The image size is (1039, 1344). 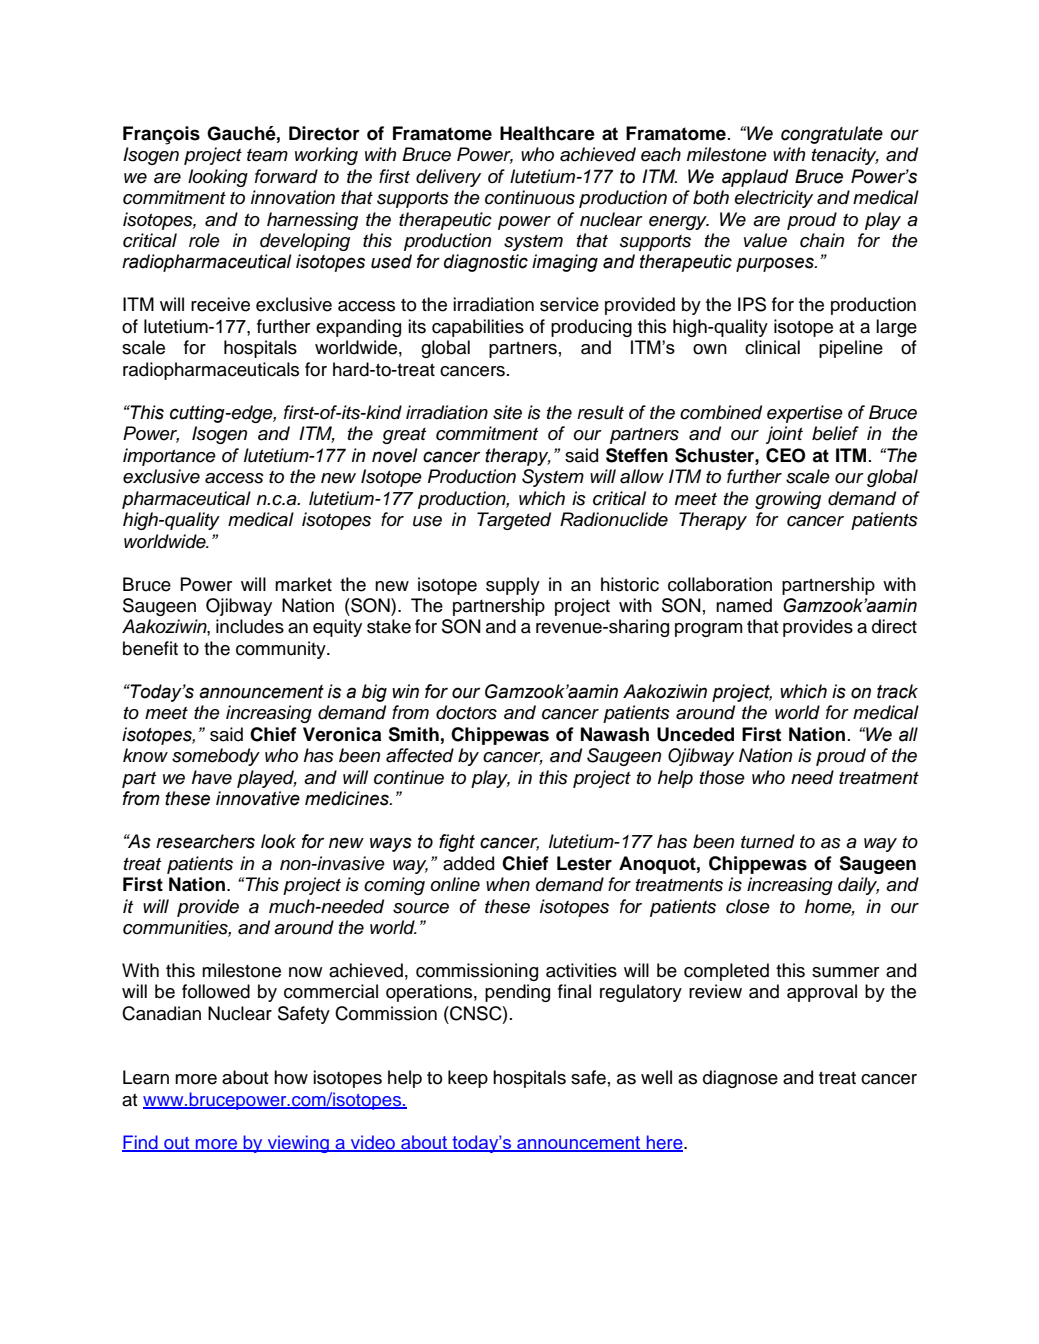 What do you see at coordinates (457, 843) in the page?
I see `fight` at bounding box center [457, 843].
